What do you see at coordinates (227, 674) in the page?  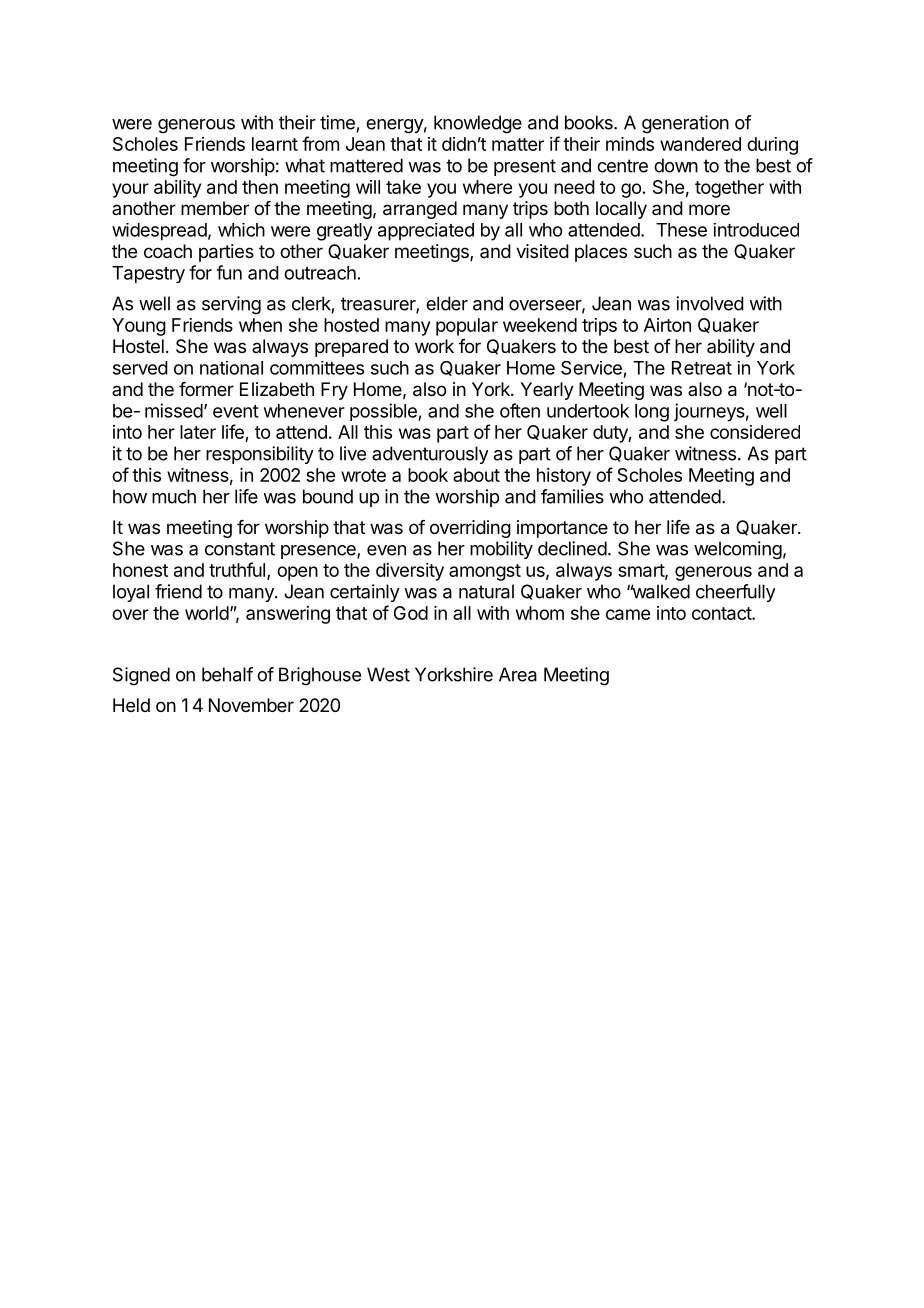 I see `behalf` at bounding box center [227, 674].
